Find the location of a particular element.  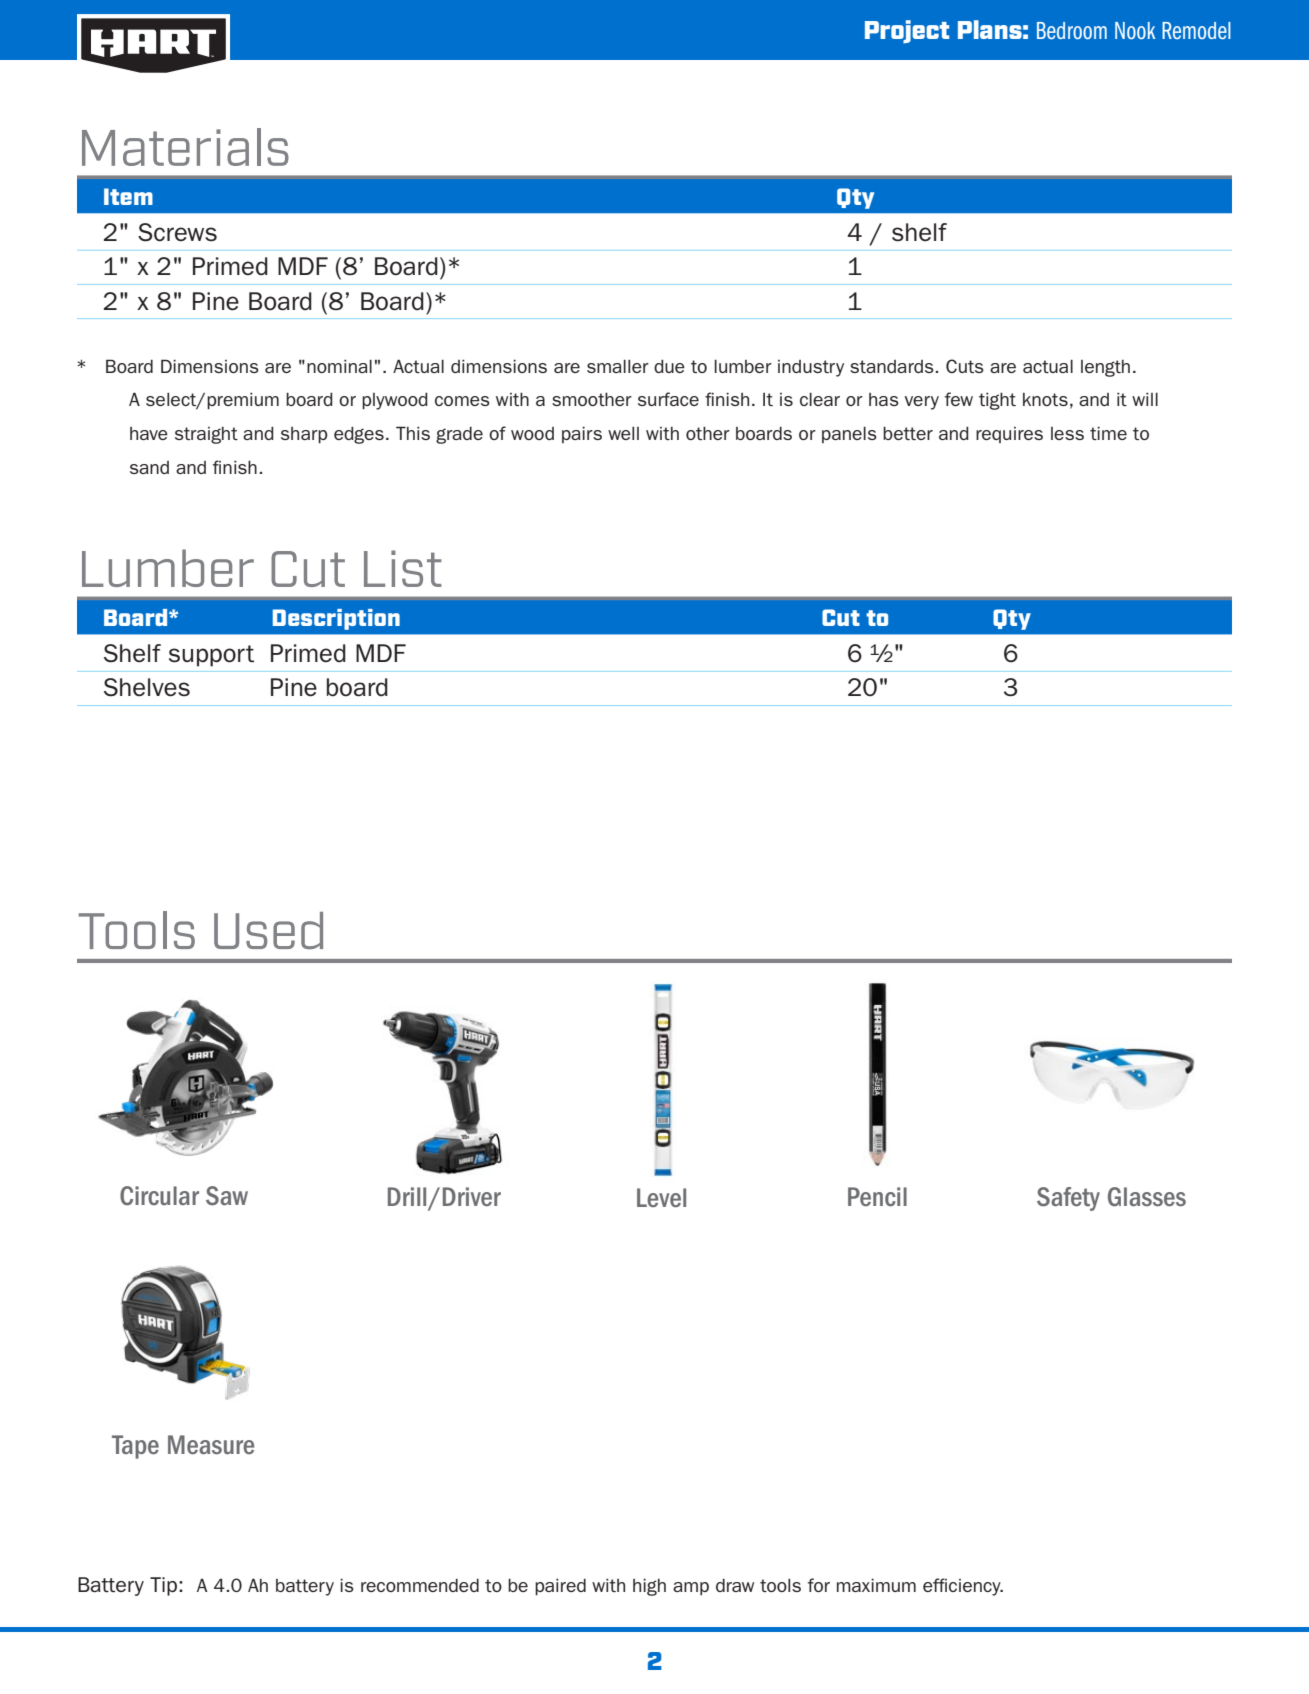

Level is located at coordinates (661, 1197).
